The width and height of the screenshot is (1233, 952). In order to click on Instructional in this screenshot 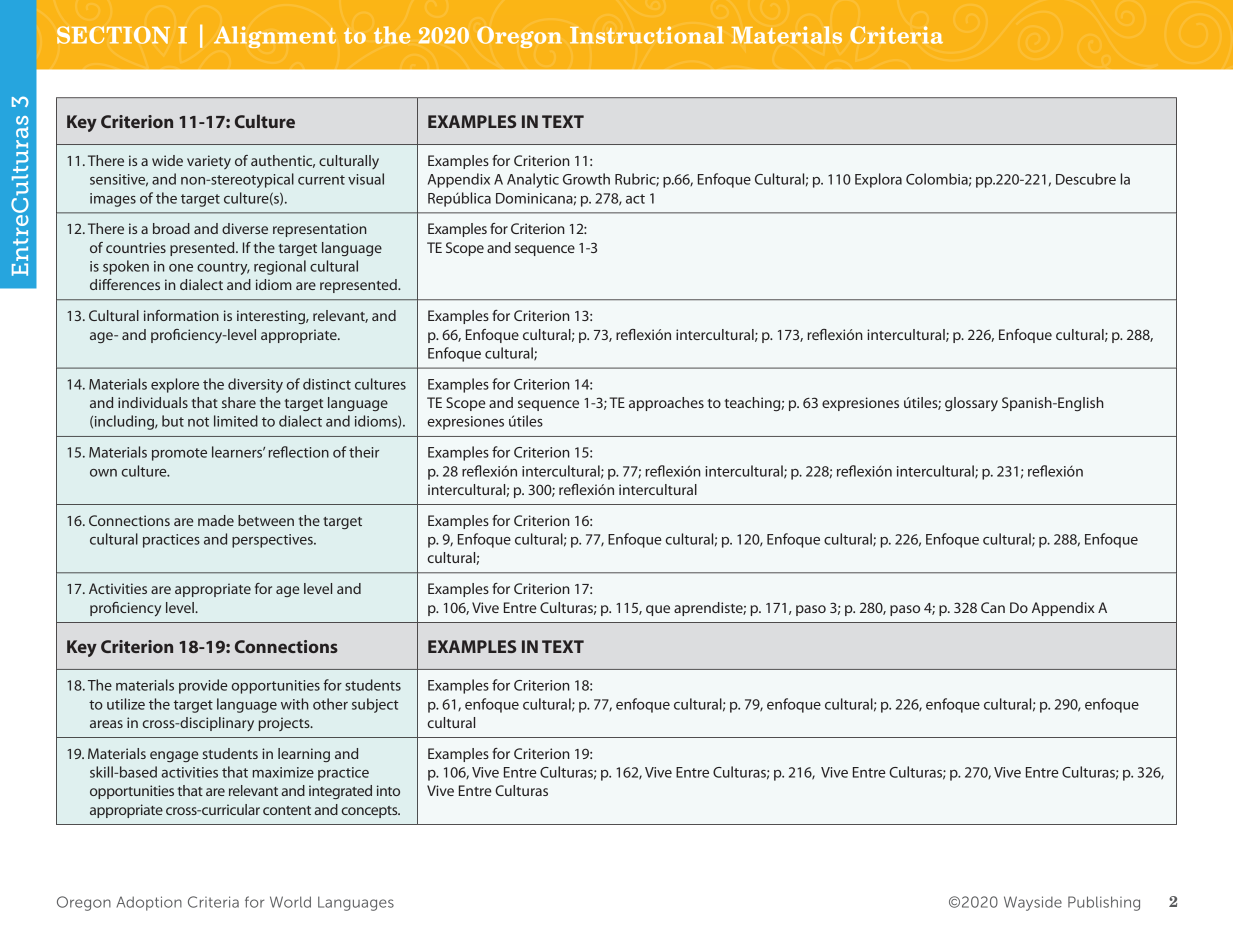, I will do `click(647, 35)`.
